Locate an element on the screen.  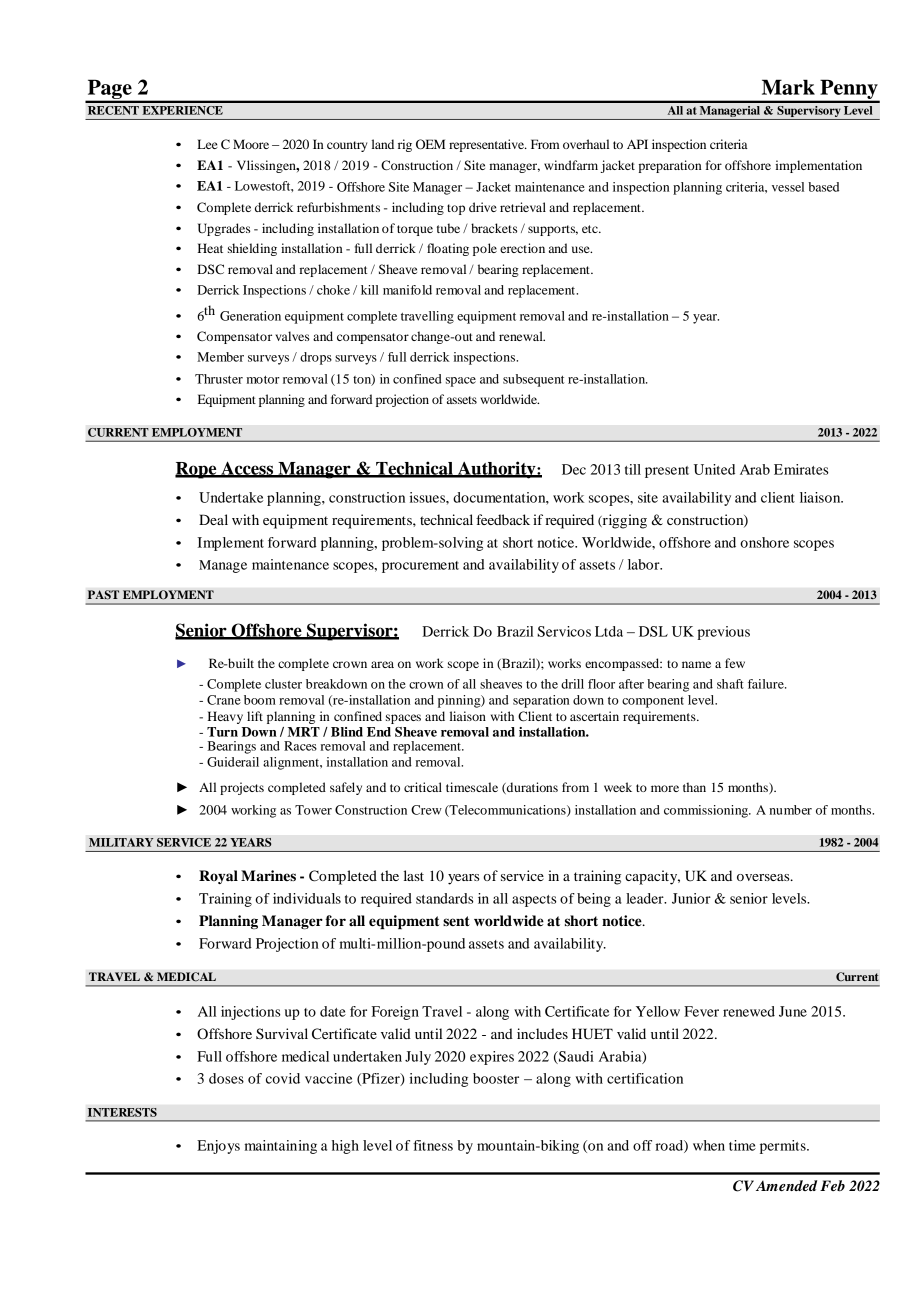
Lee is located at coordinates (207, 144).
